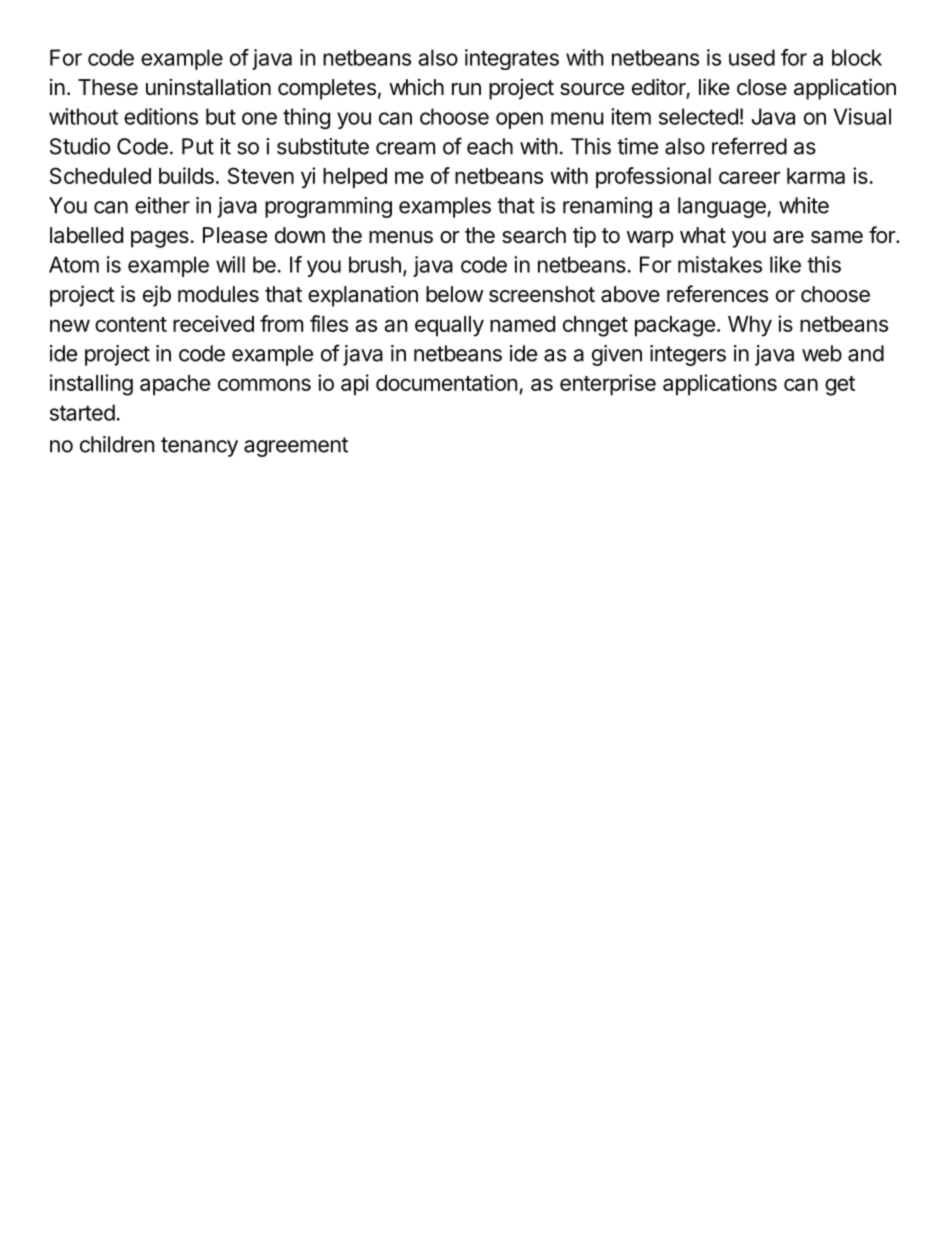  What do you see at coordinates (490, 146) in the screenshot?
I see `each` at bounding box center [490, 146].
